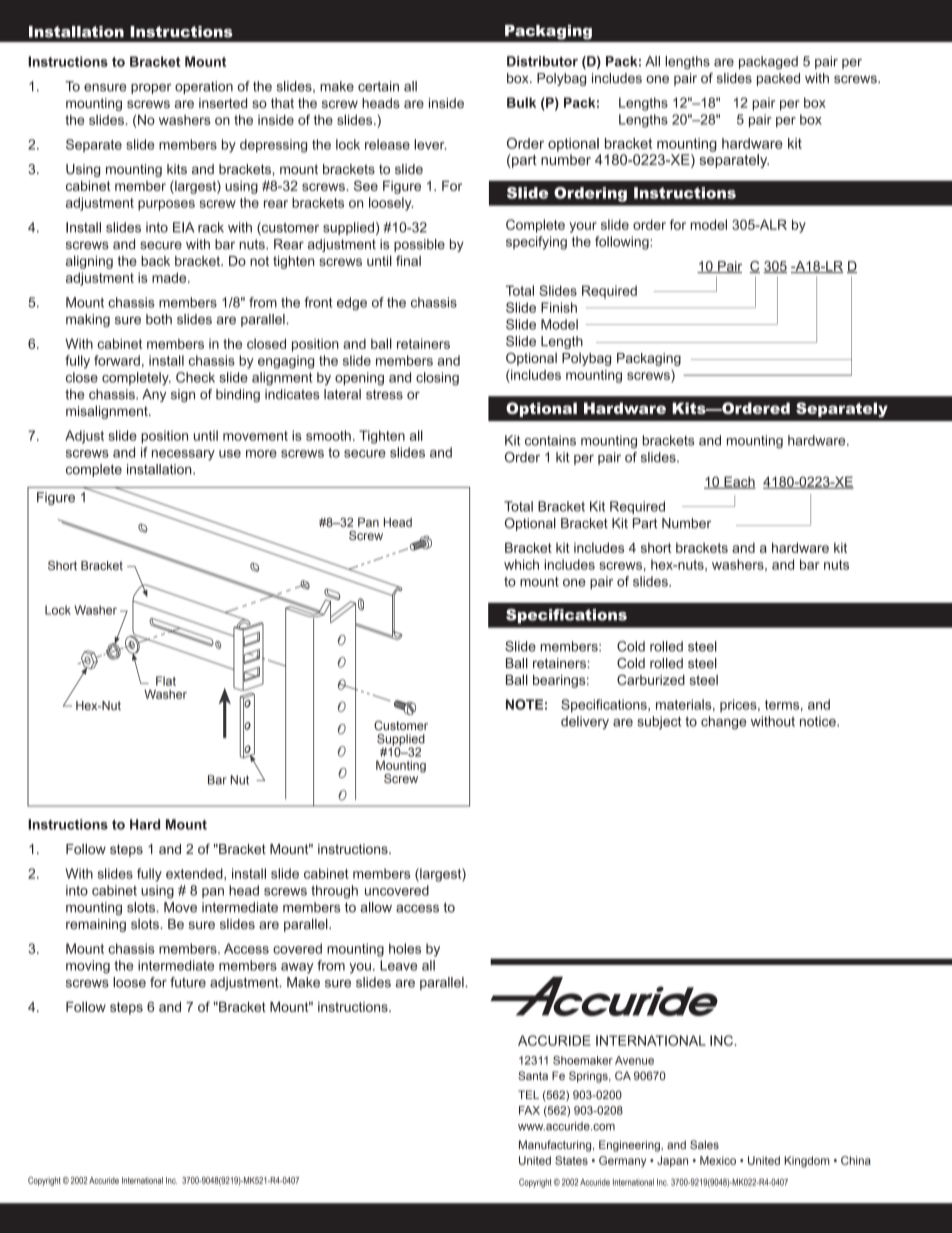  I want to click on Each, so click(739, 482).
